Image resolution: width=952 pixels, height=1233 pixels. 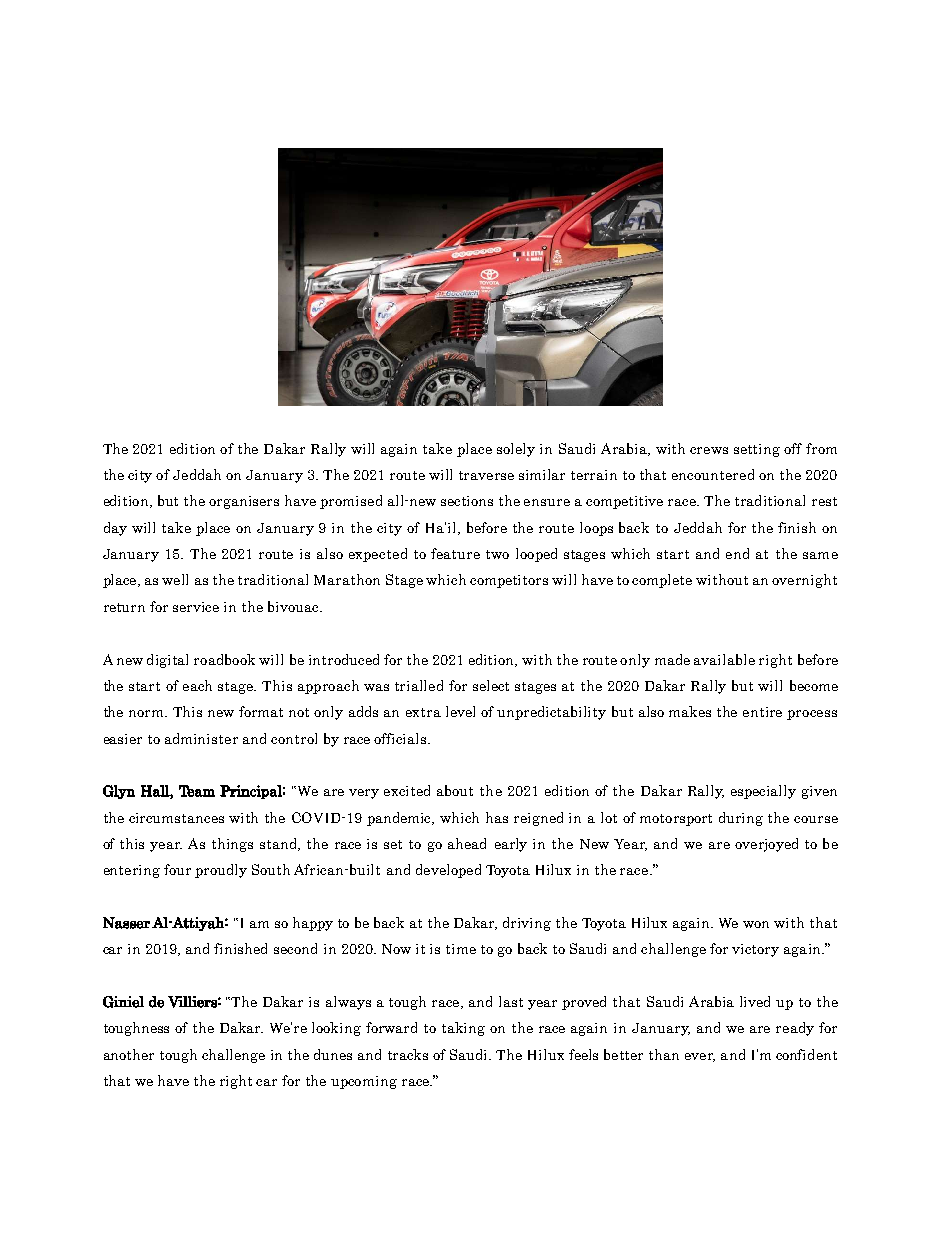 What do you see at coordinates (129, 1054) in the image?
I see `another` at bounding box center [129, 1054].
